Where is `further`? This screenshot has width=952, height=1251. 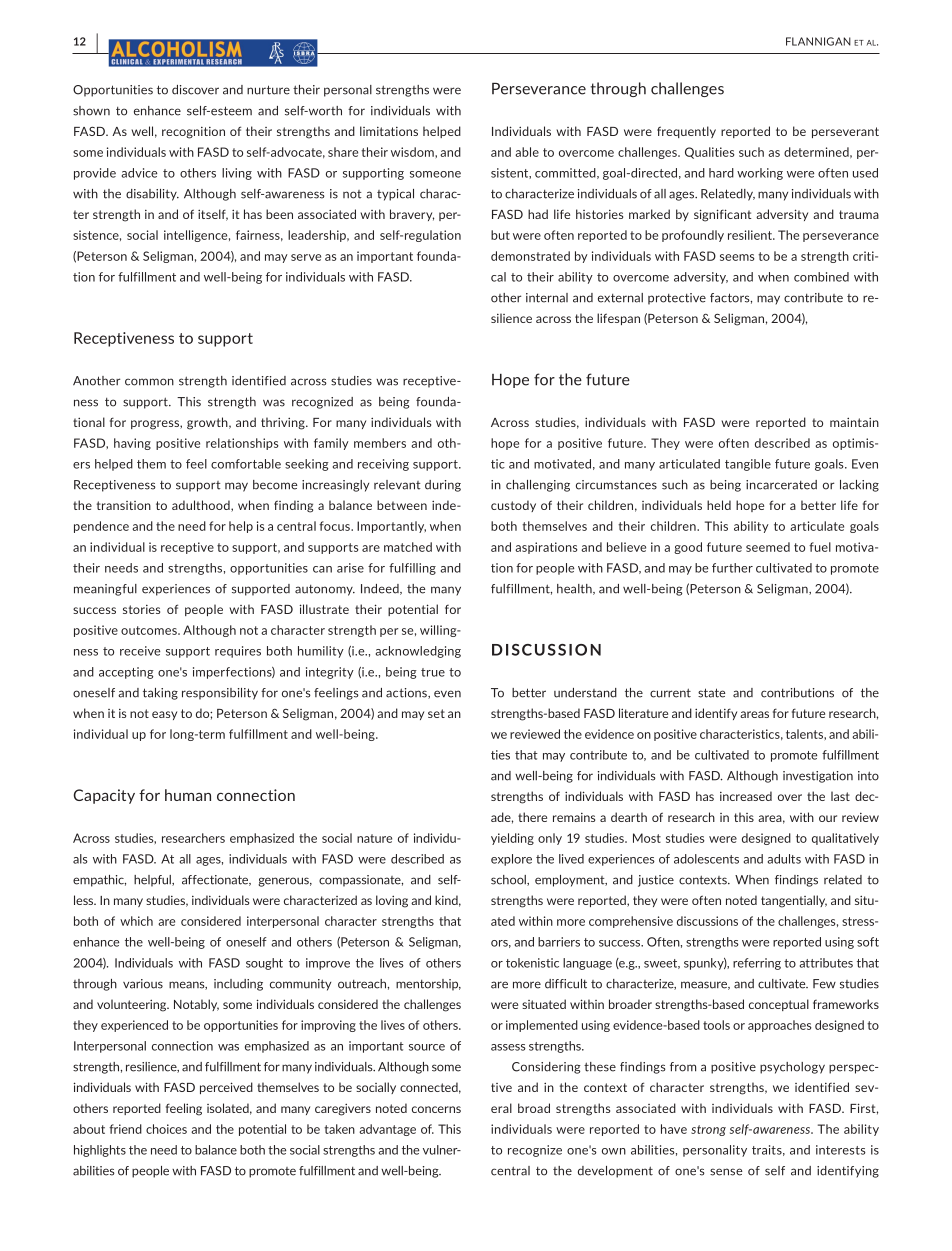 further is located at coordinates (732, 568).
